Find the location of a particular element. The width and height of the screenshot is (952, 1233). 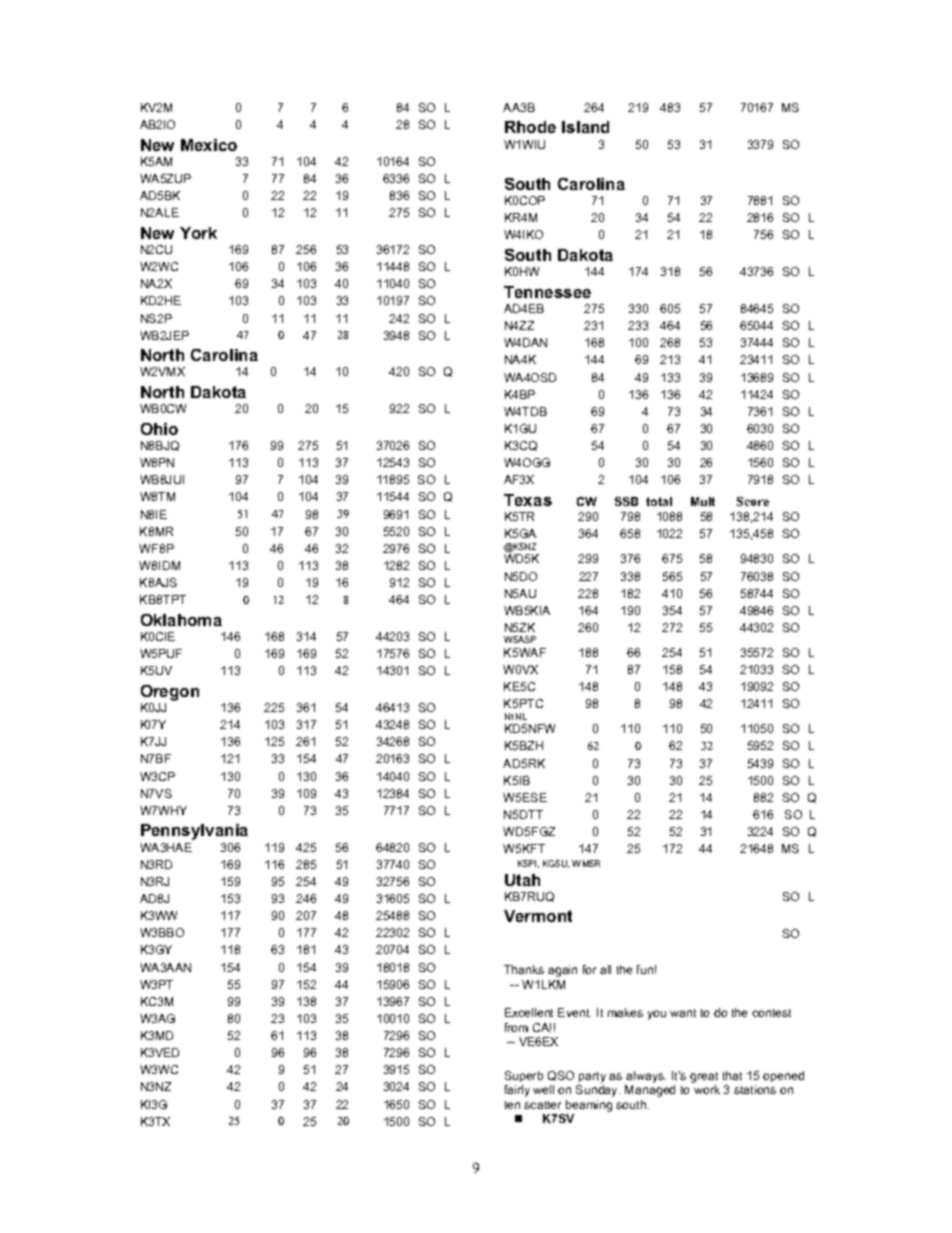

Pennsylvania is located at coordinates (194, 832).
